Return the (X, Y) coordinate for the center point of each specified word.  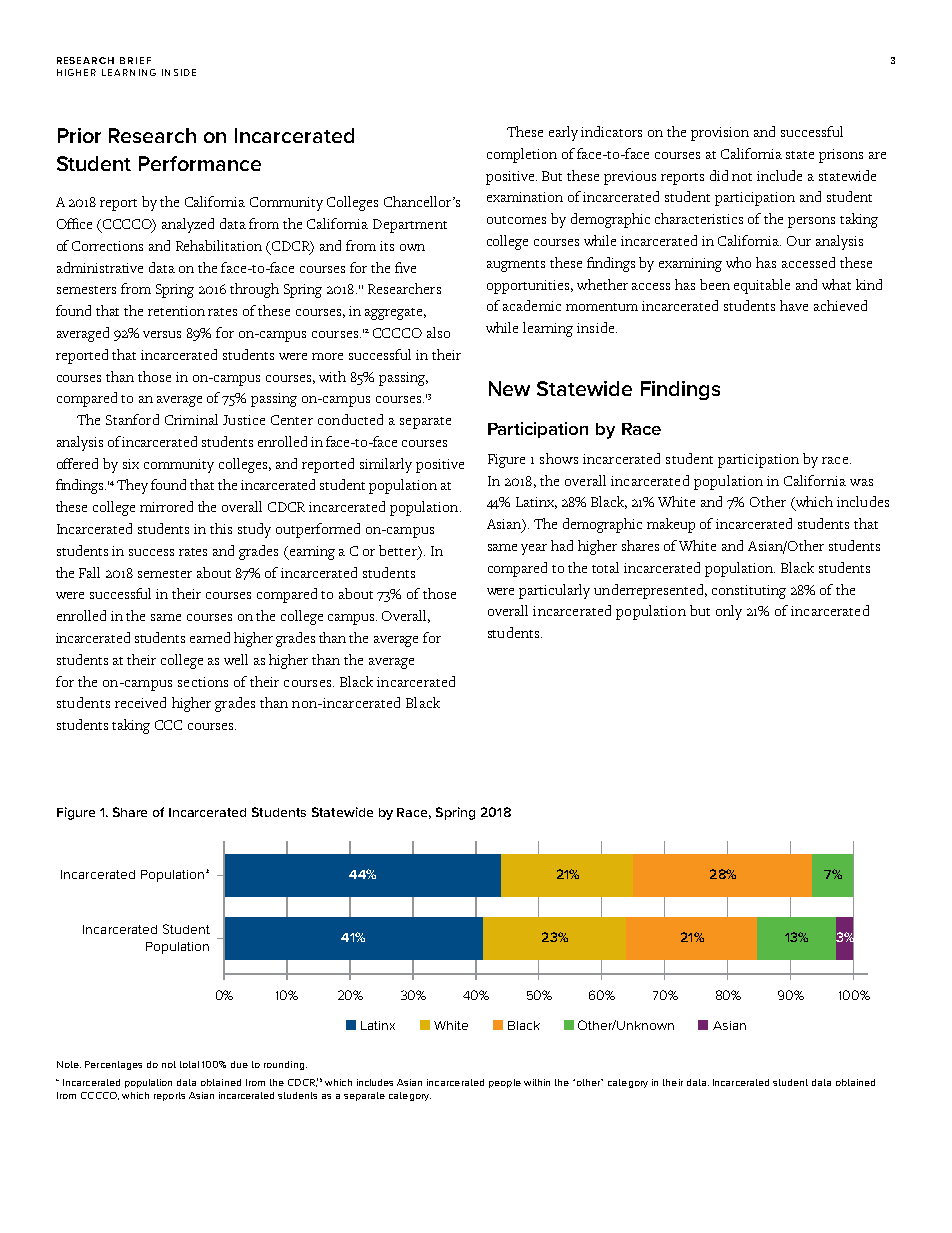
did (719, 175)
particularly (554, 591)
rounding (284, 1065)
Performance (200, 163)
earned (210, 637)
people (505, 1083)
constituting (749, 592)
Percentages (113, 1065)
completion (522, 155)
